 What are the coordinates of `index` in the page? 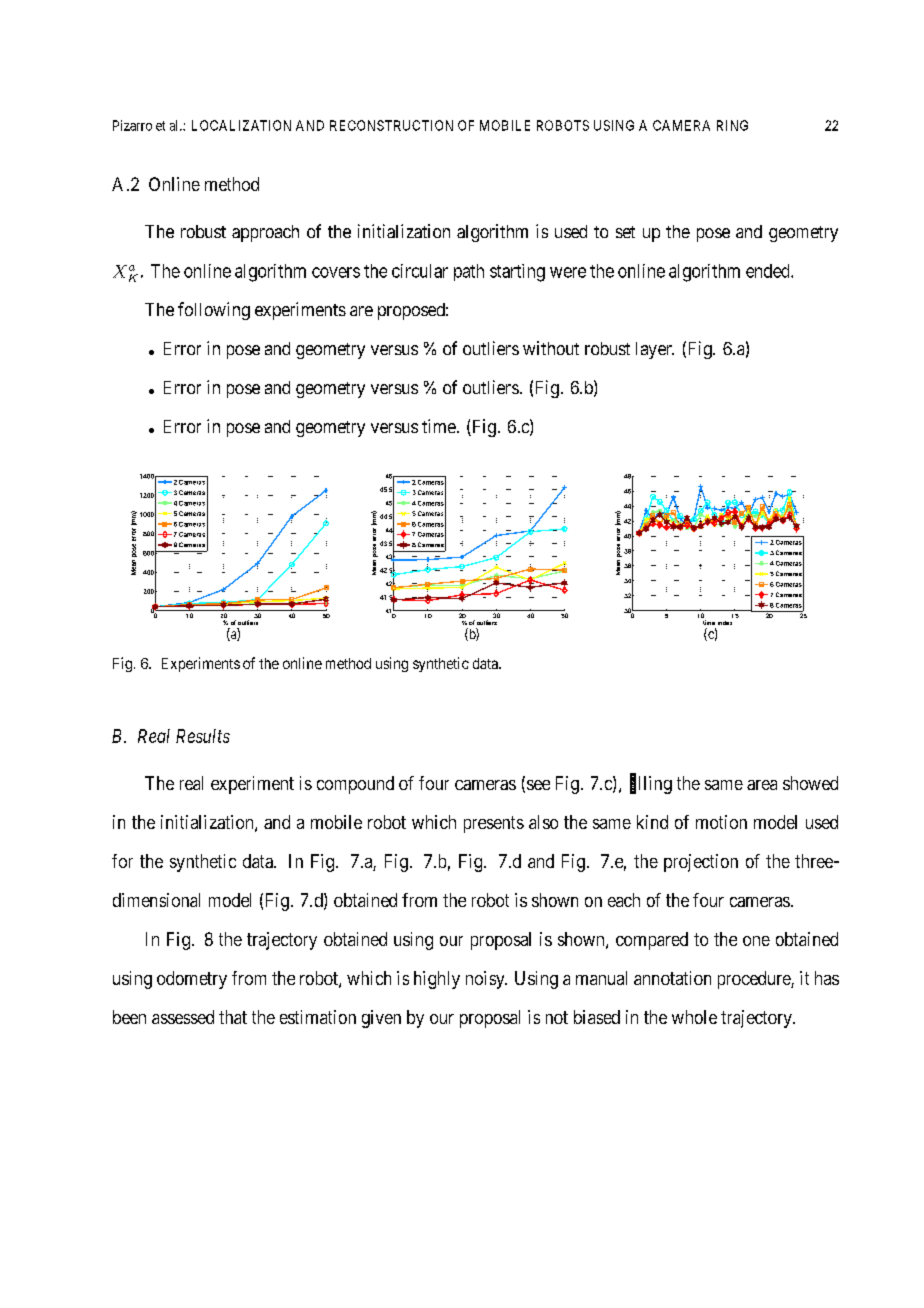 It's located at (725, 623).
